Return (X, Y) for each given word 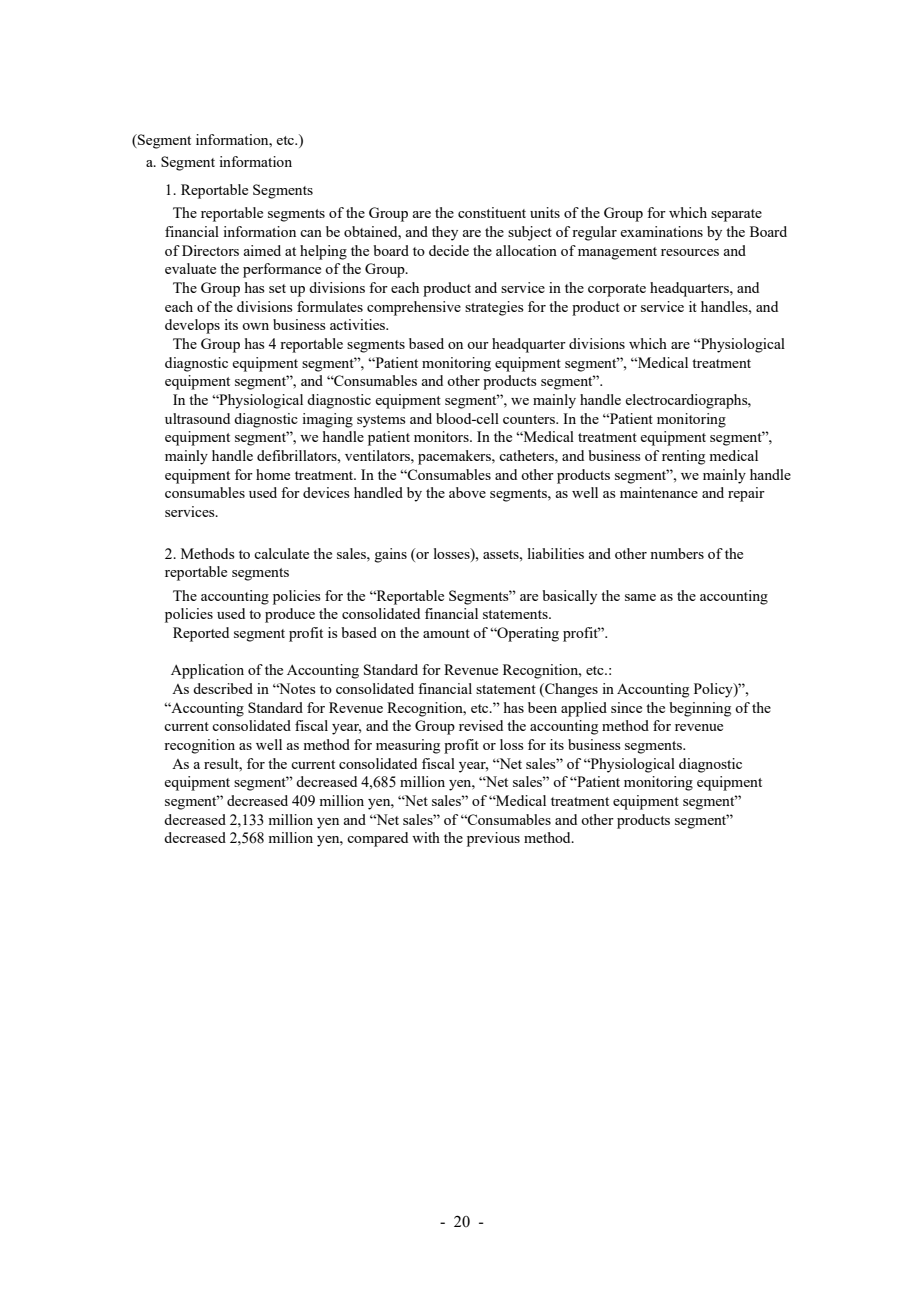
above (467, 492)
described (223, 688)
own (255, 326)
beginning (700, 709)
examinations (661, 231)
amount (446, 633)
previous (493, 839)
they (445, 233)
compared (377, 839)
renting (683, 457)
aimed (262, 250)
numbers (677, 553)
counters (530, 419)
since (626, 707)
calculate (281, 553)
